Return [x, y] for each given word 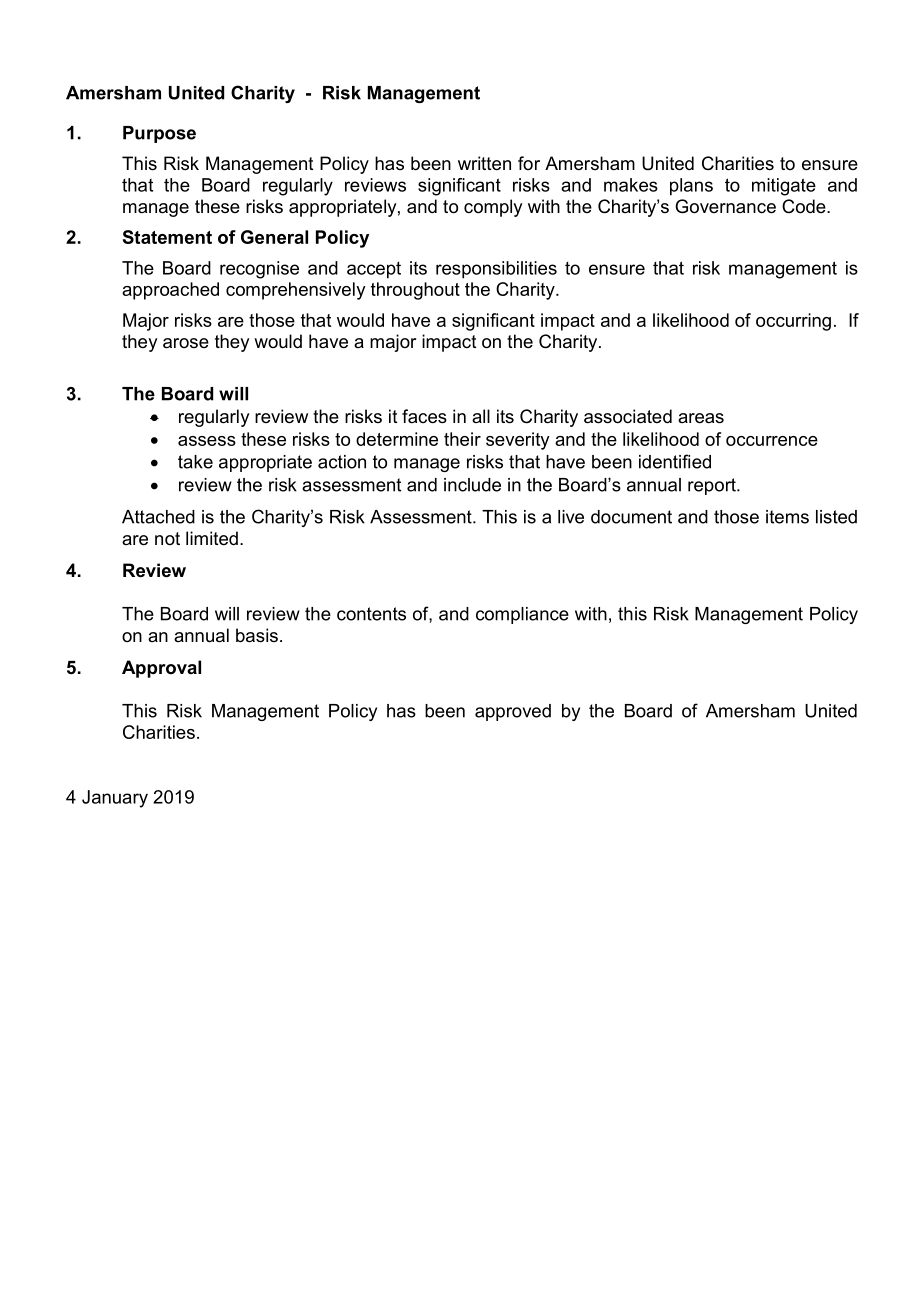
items [787, 517]
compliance [522, 615]
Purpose [159, 134]
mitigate [784, 187]
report [713, 486]
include [472, 485]
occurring [793, 322]
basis [257, 635]
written [484, 163]
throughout [415, 291]
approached [170, 291]
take [195, 462]
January [115, 799]
